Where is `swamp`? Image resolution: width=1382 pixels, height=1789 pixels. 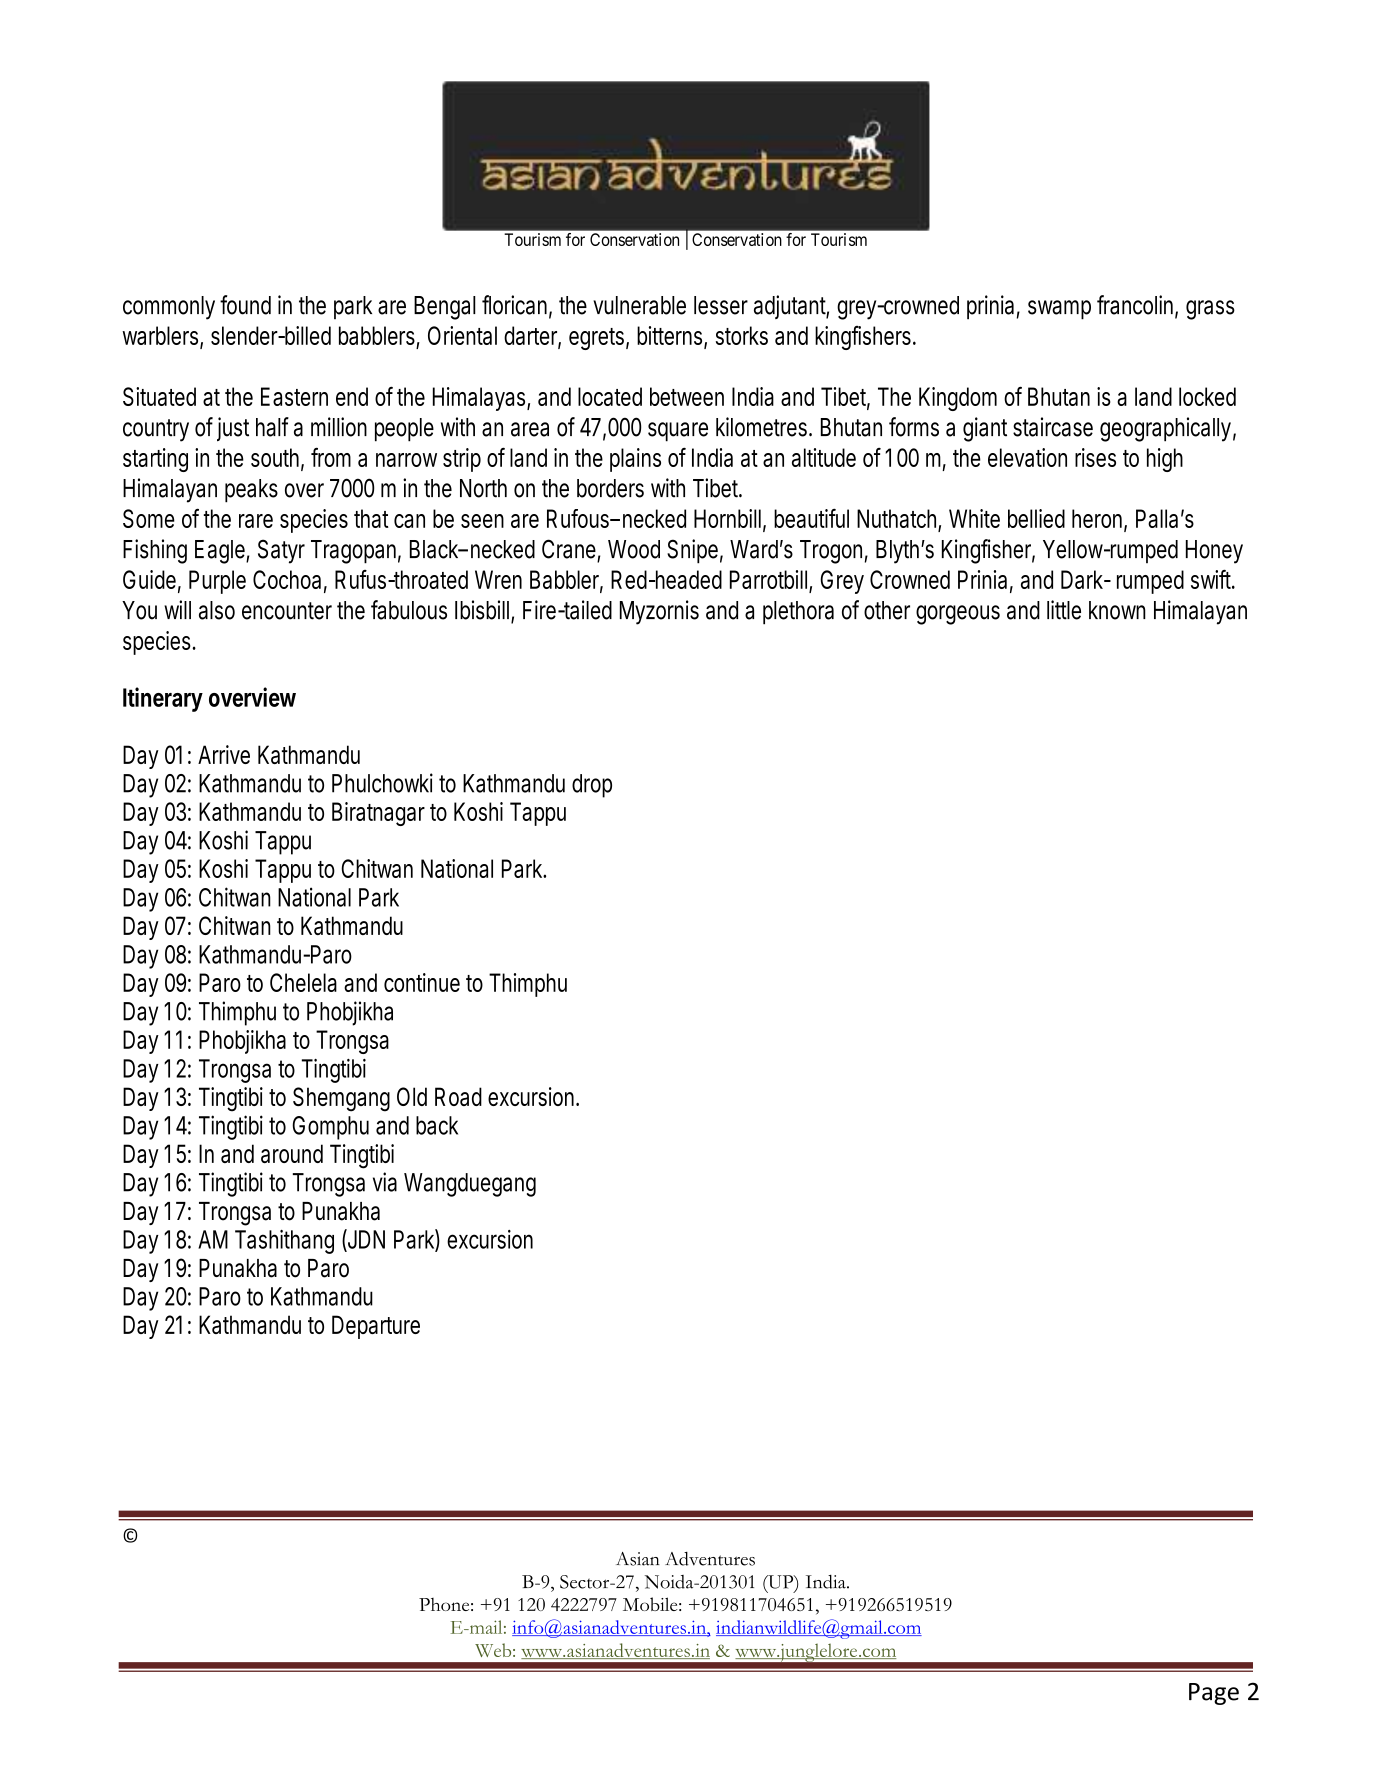
swamp is located at coordinates (1059, 310).
